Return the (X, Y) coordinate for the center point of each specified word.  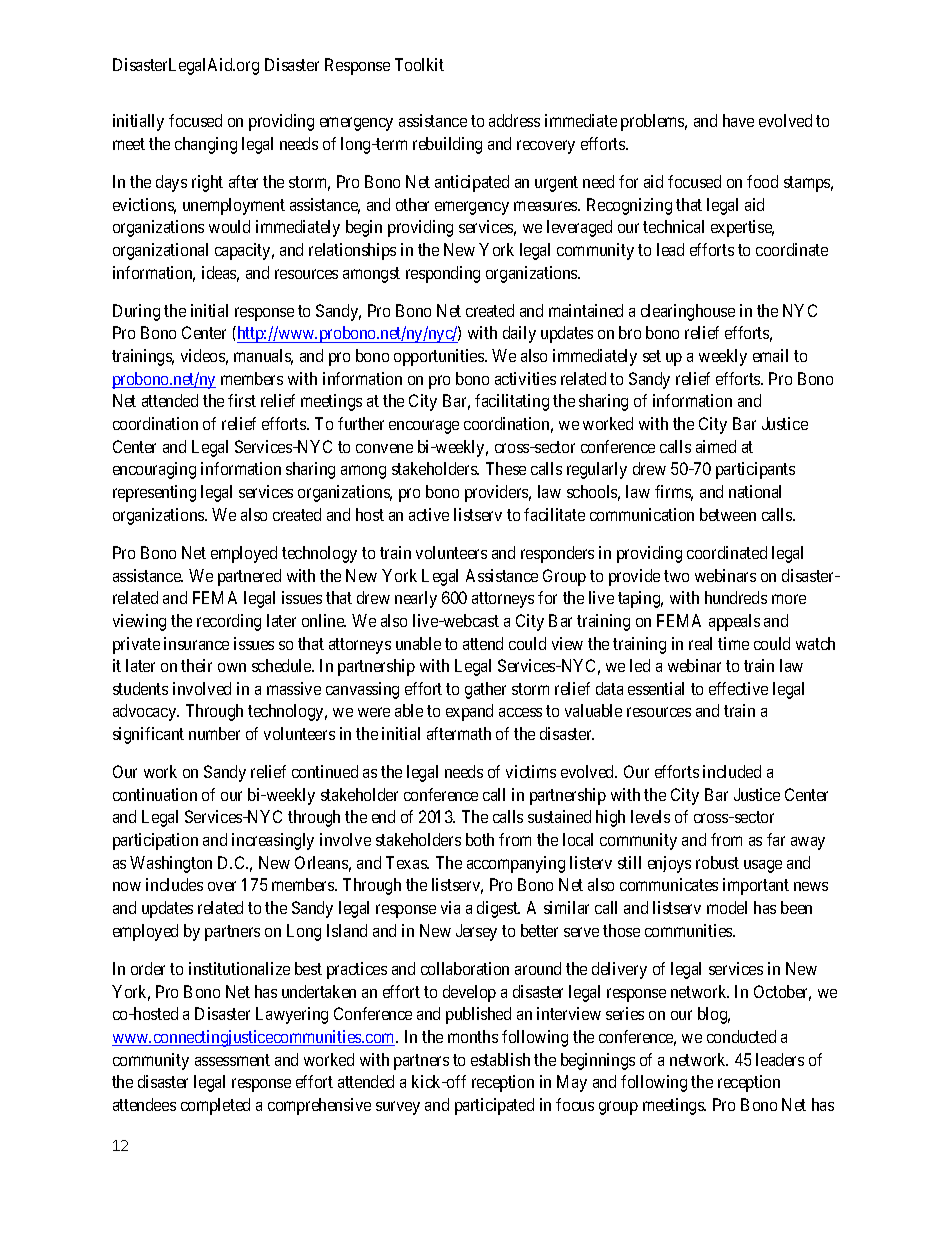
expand (469, 712)
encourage (424, 427)
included (732, 771)
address (514, 120)
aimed (716, 446)
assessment (232, 1060)
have (738, 120)
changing (206, 145)
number (214, 733)
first (242, 400)
